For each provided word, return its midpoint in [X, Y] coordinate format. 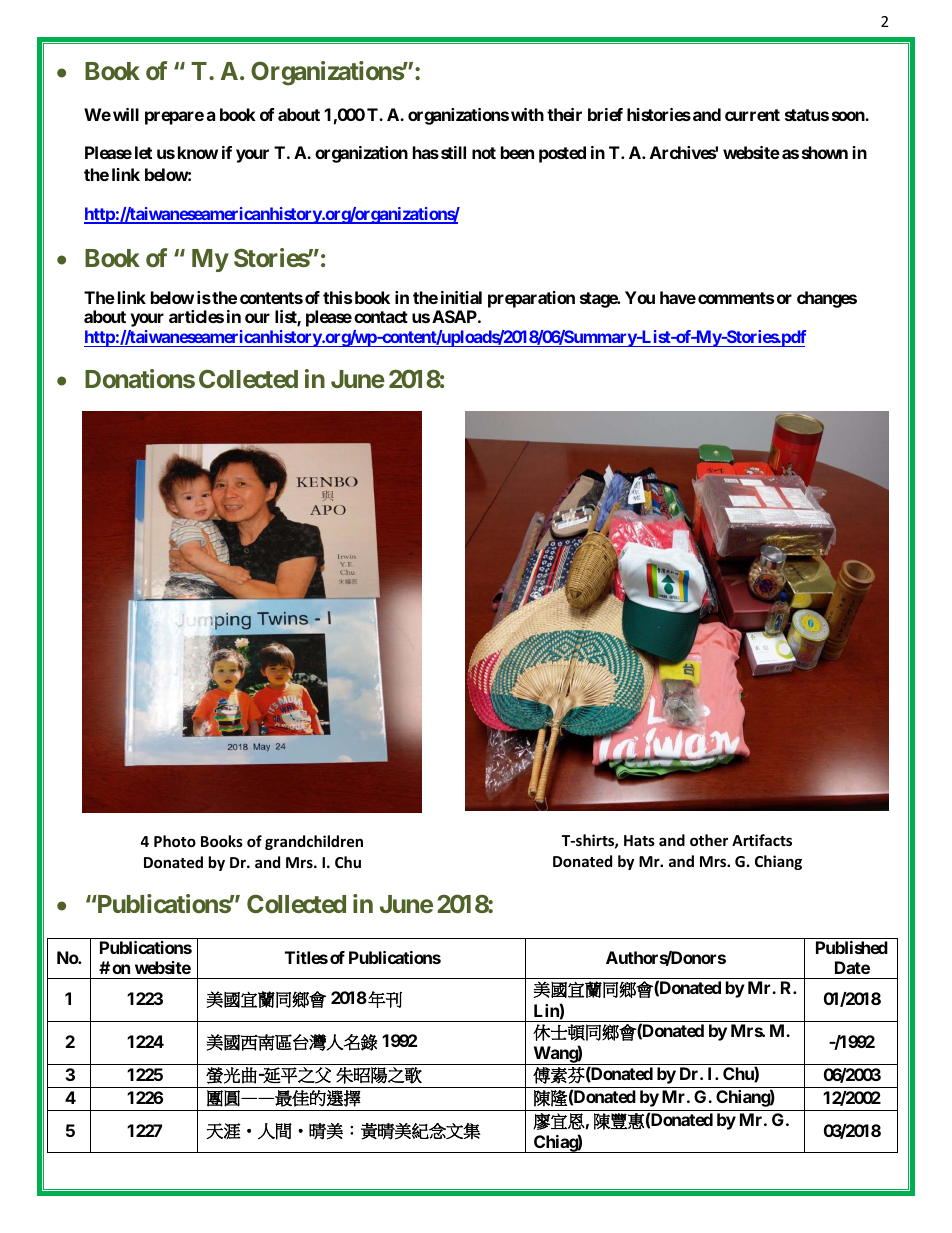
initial [461, 297]
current [752, 115]
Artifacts [762, 840]
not [484, 153]
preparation [531, 299]
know [198, 152]
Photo [175, 841]
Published [852, 947]
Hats [639, 840]
